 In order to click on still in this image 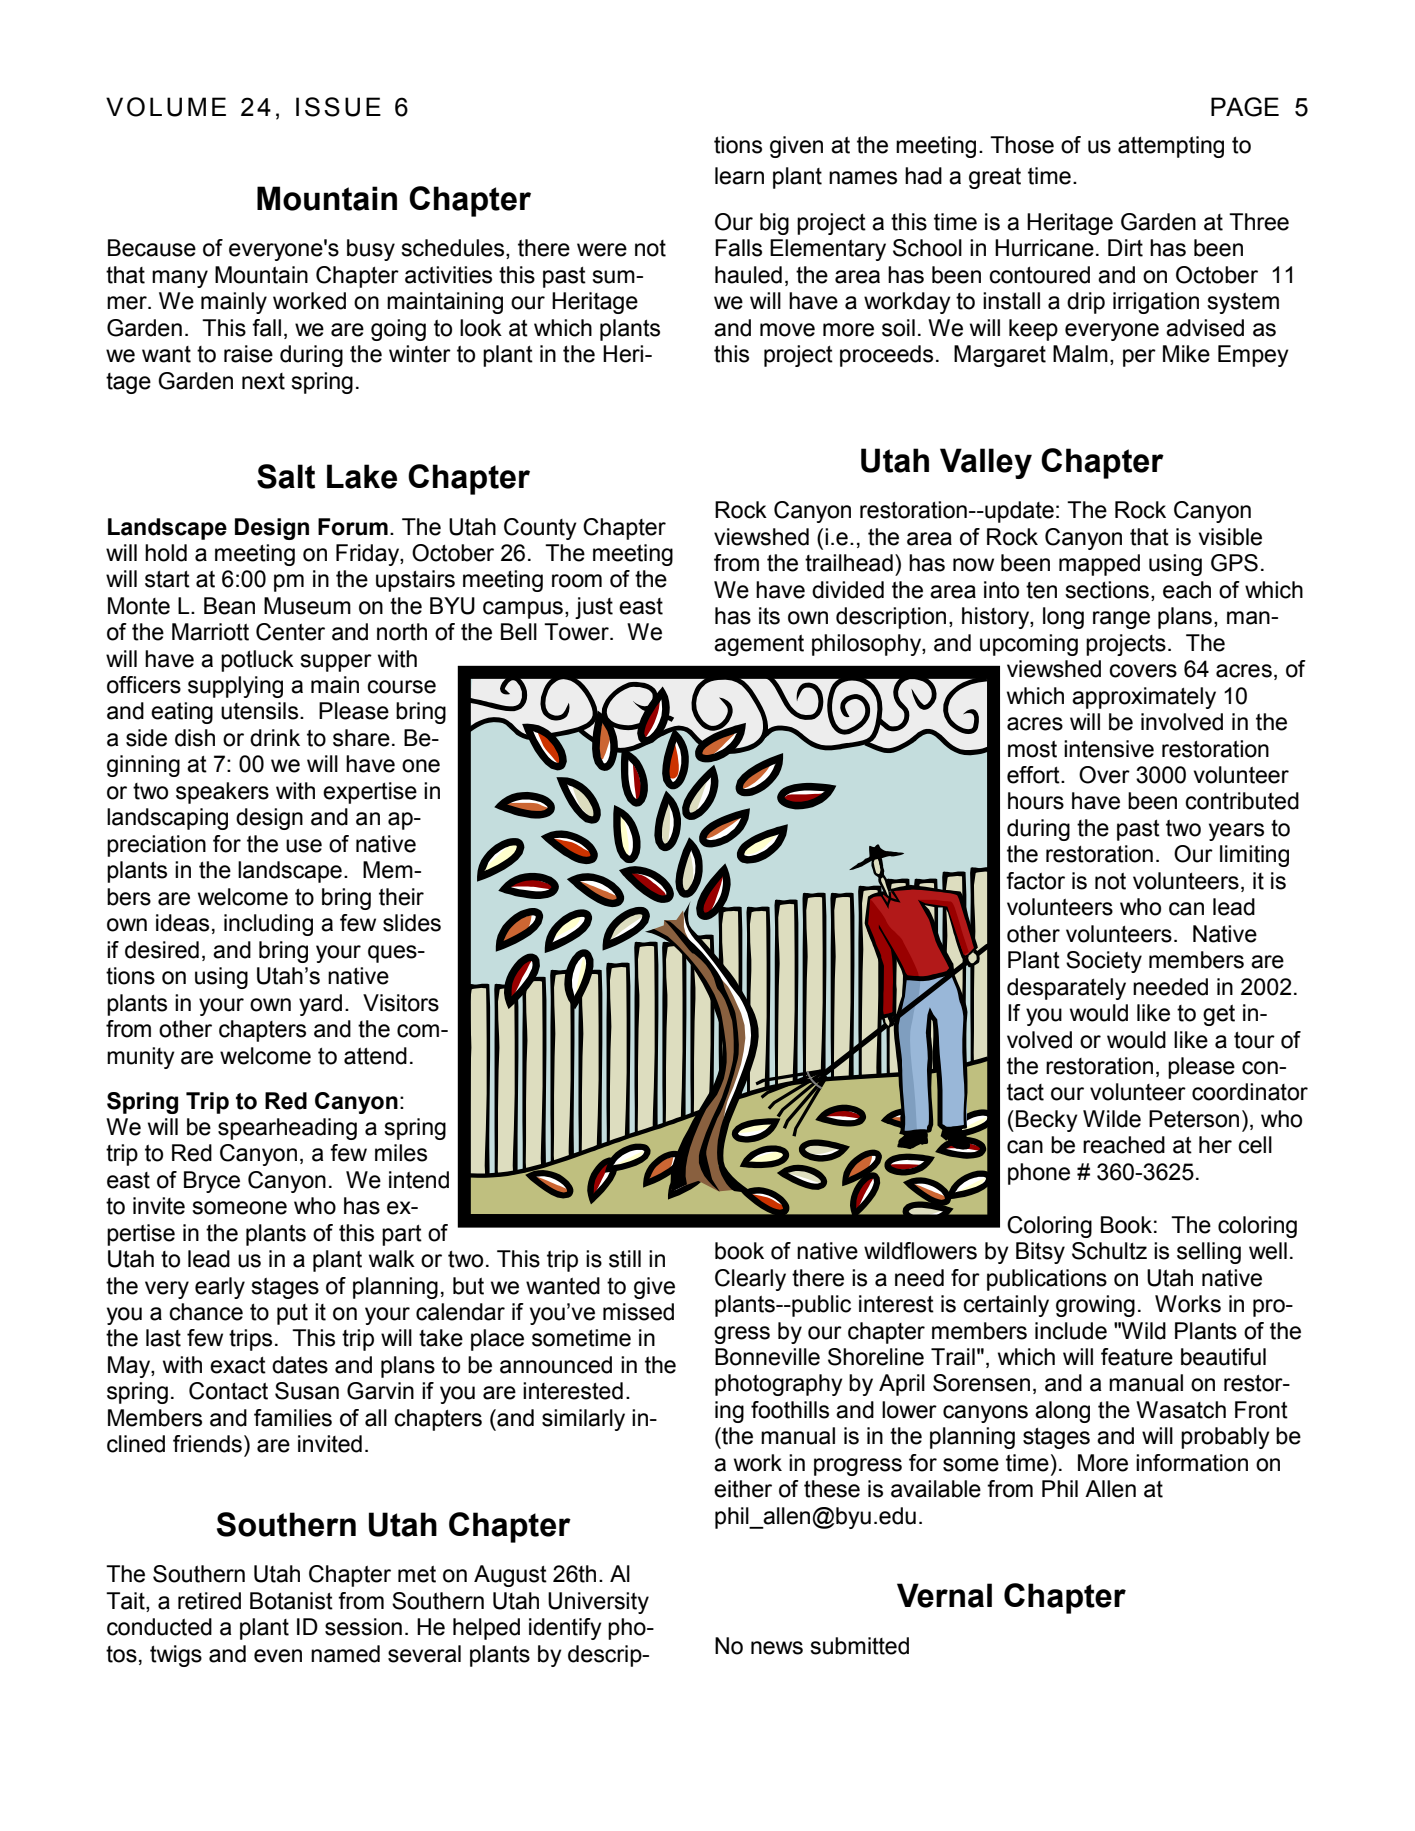, I will do `click(625, 1259)`.
